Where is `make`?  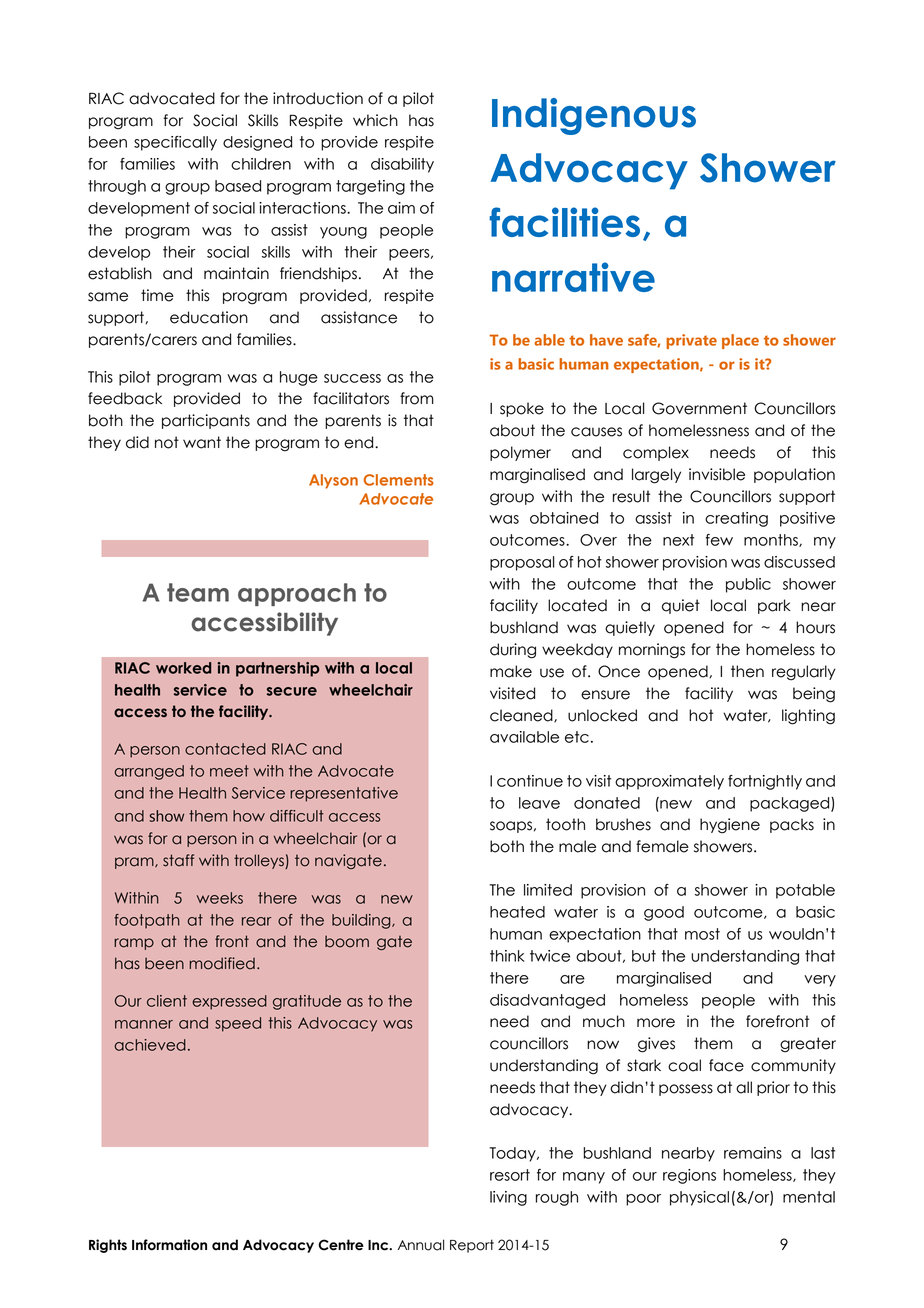
make is located at coordinates (511, 671).
